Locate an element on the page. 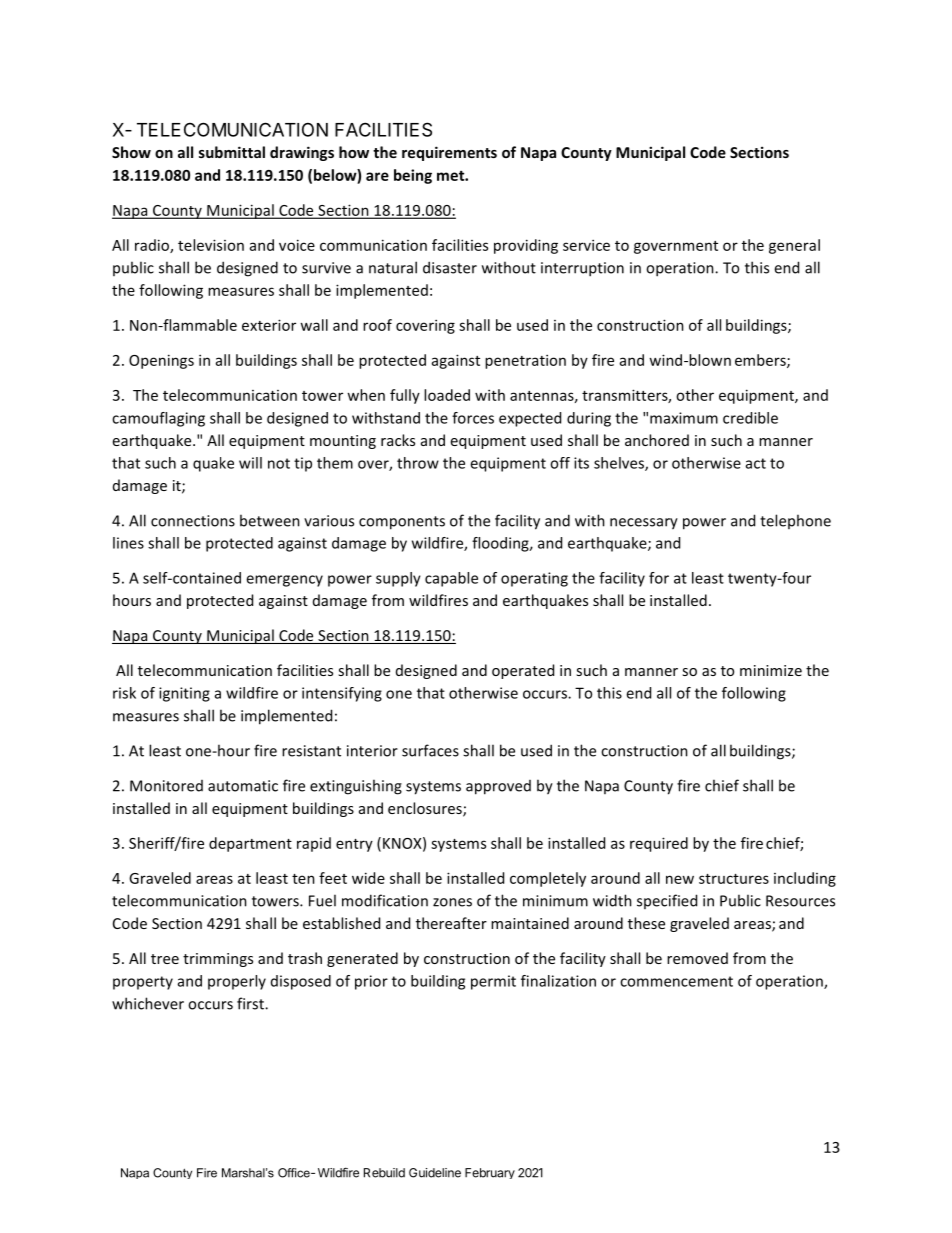  general is located at coordinates (794, 246).
